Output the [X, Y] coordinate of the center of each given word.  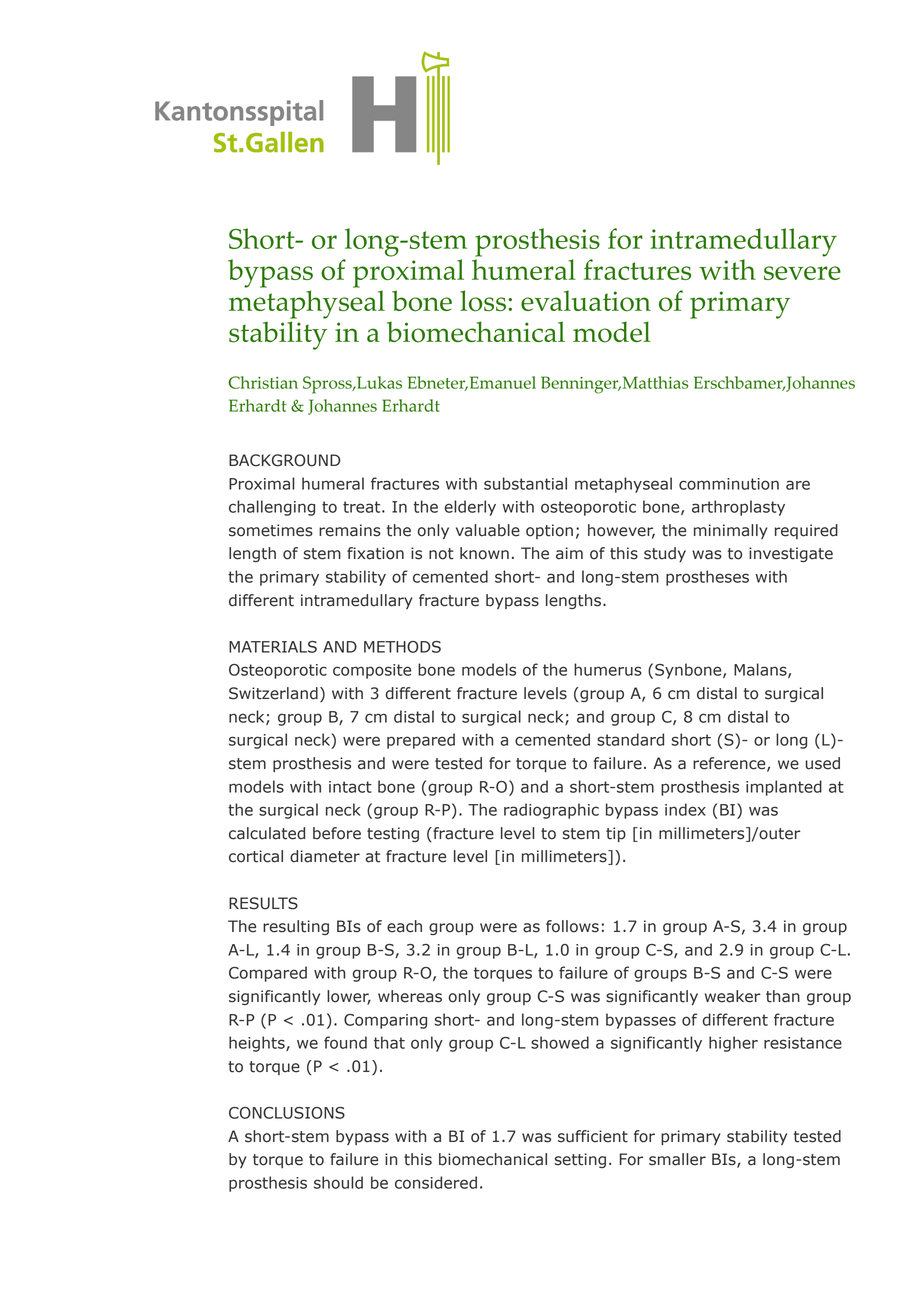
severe [802, 273]
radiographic [551, 811]
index [685, 809]
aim [569, 553]
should [338, 1182]
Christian [263, 382]
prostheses [707, 578]
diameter [325, 856]
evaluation [586, 301]
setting [580, 1160]
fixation [375, 553]
